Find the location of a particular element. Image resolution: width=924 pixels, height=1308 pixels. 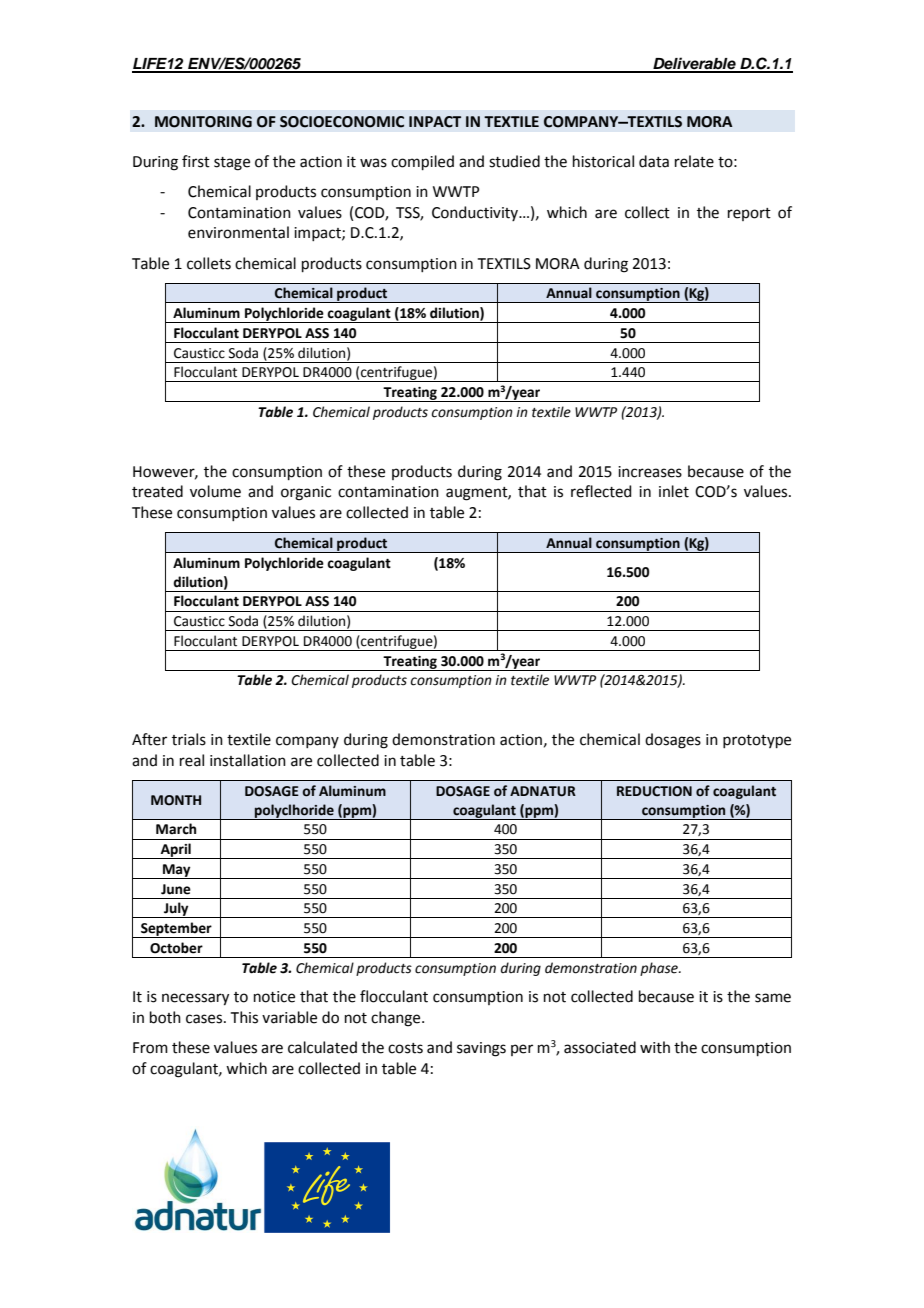

prototype is located at coordinates (757, 741).
